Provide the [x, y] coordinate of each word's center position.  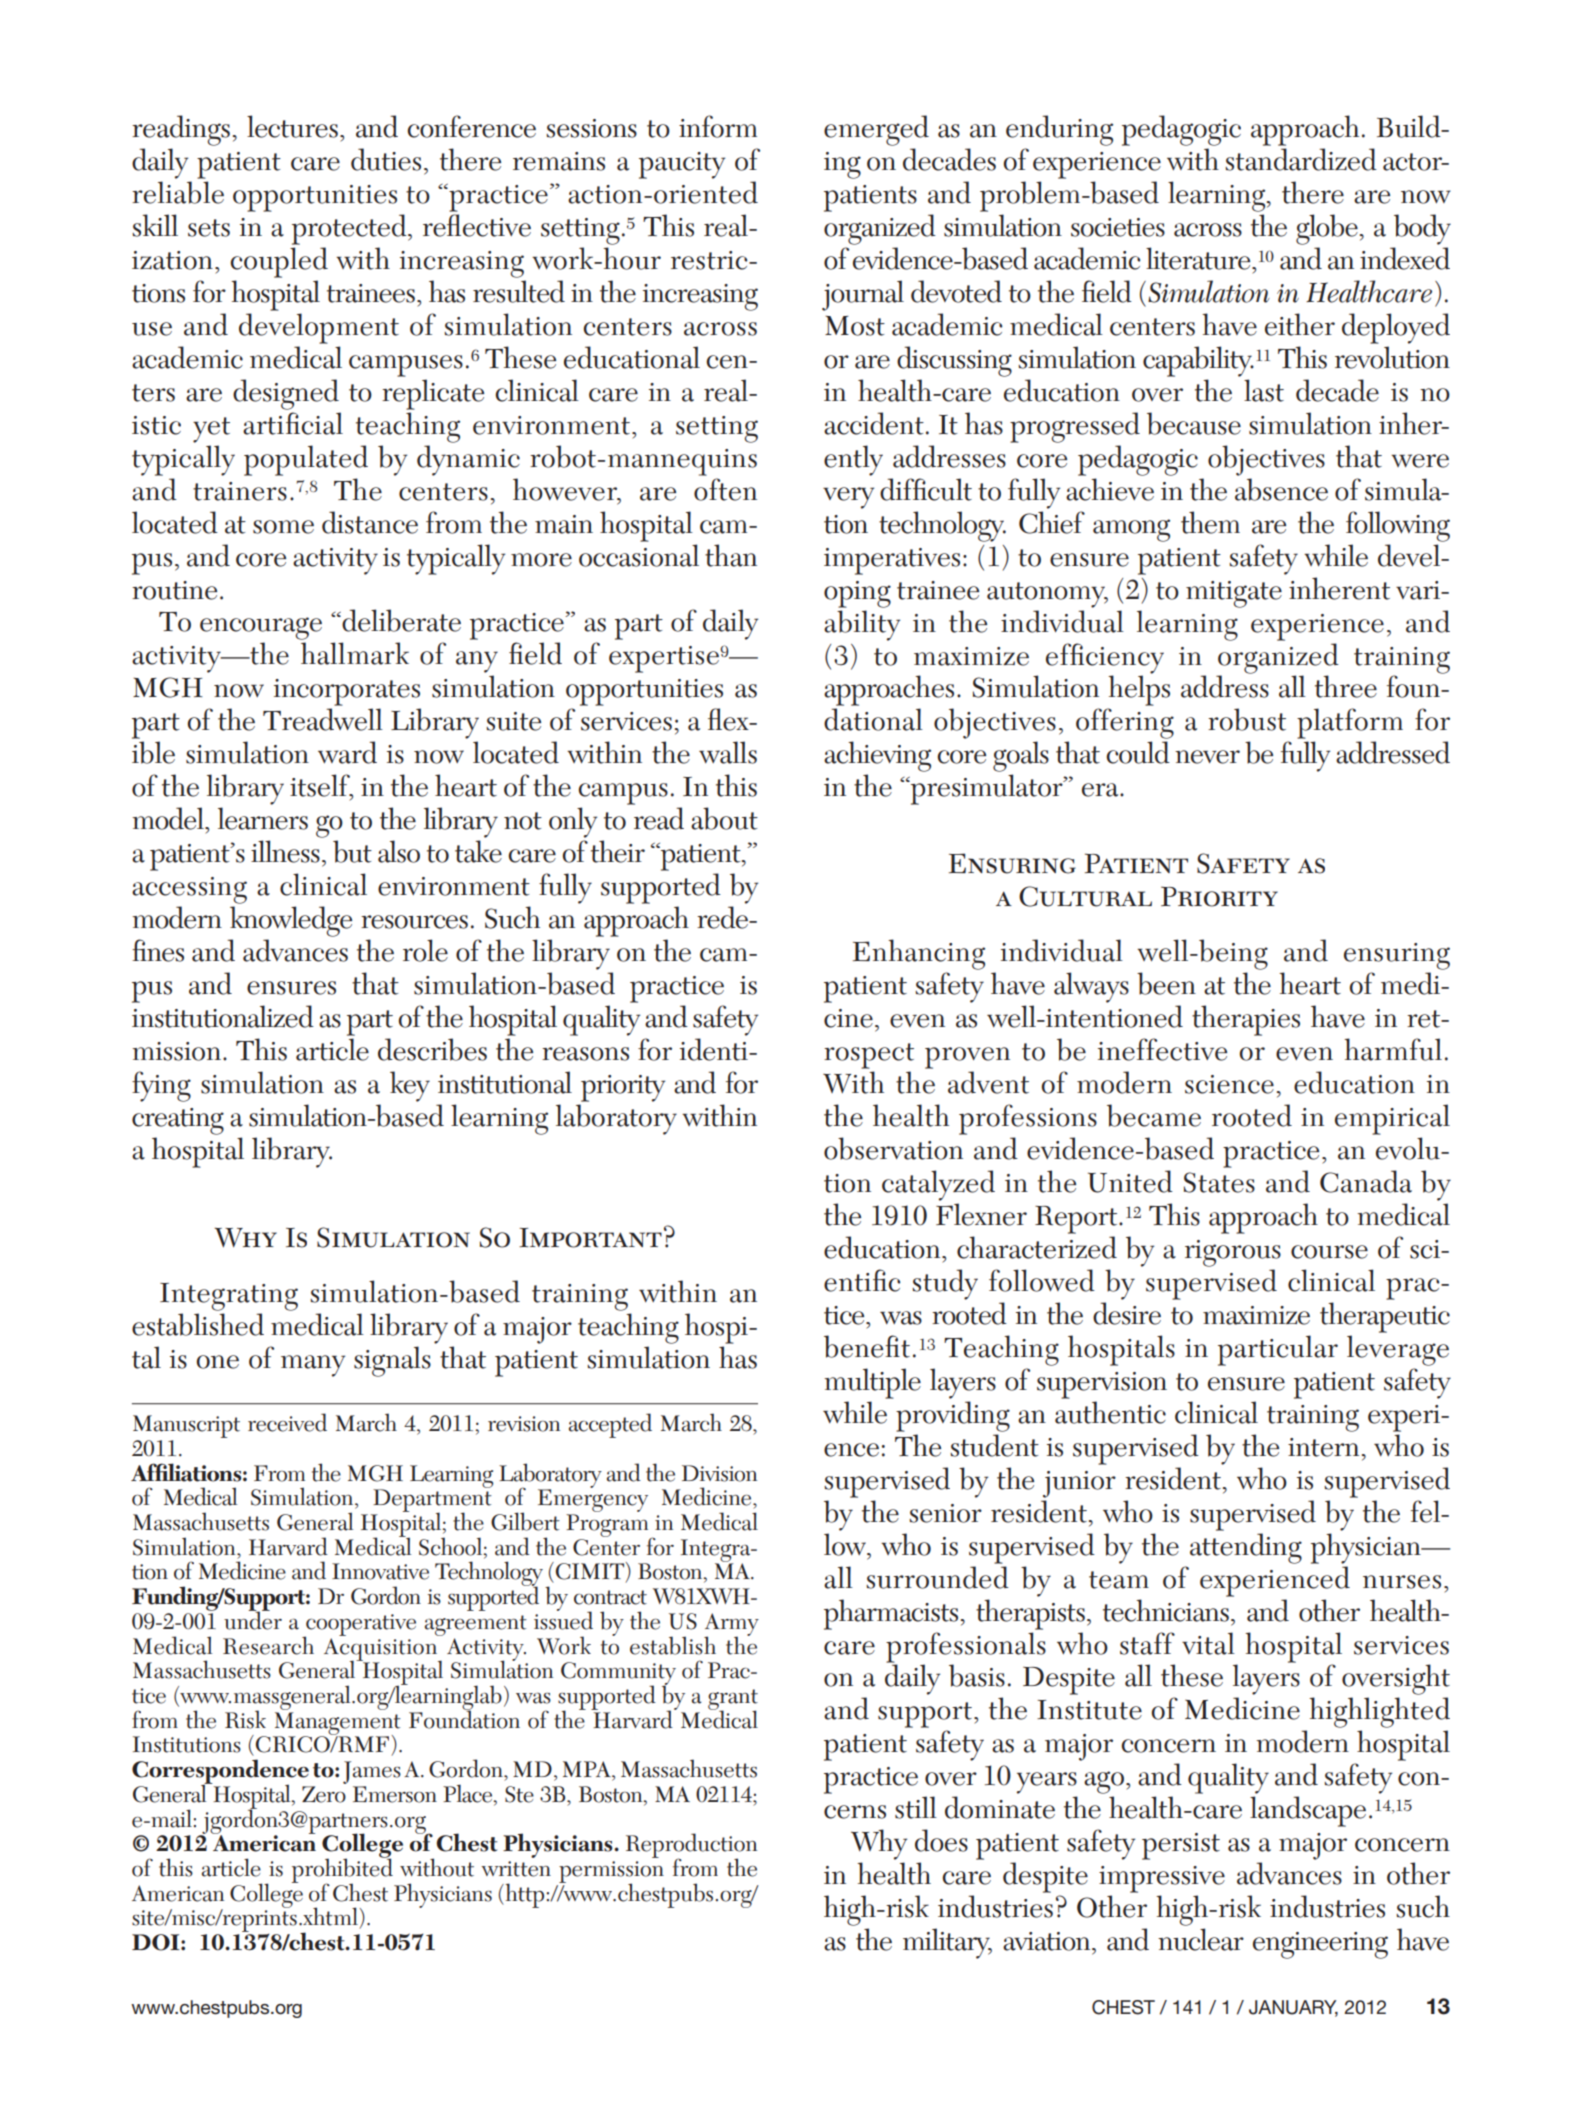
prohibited [342, 1870]
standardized [1301, 159]
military [947, 1943]
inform [718, 126]
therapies [1246, 1020]
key [410, 1086]
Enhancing [919, 954]
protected [350, 229]
